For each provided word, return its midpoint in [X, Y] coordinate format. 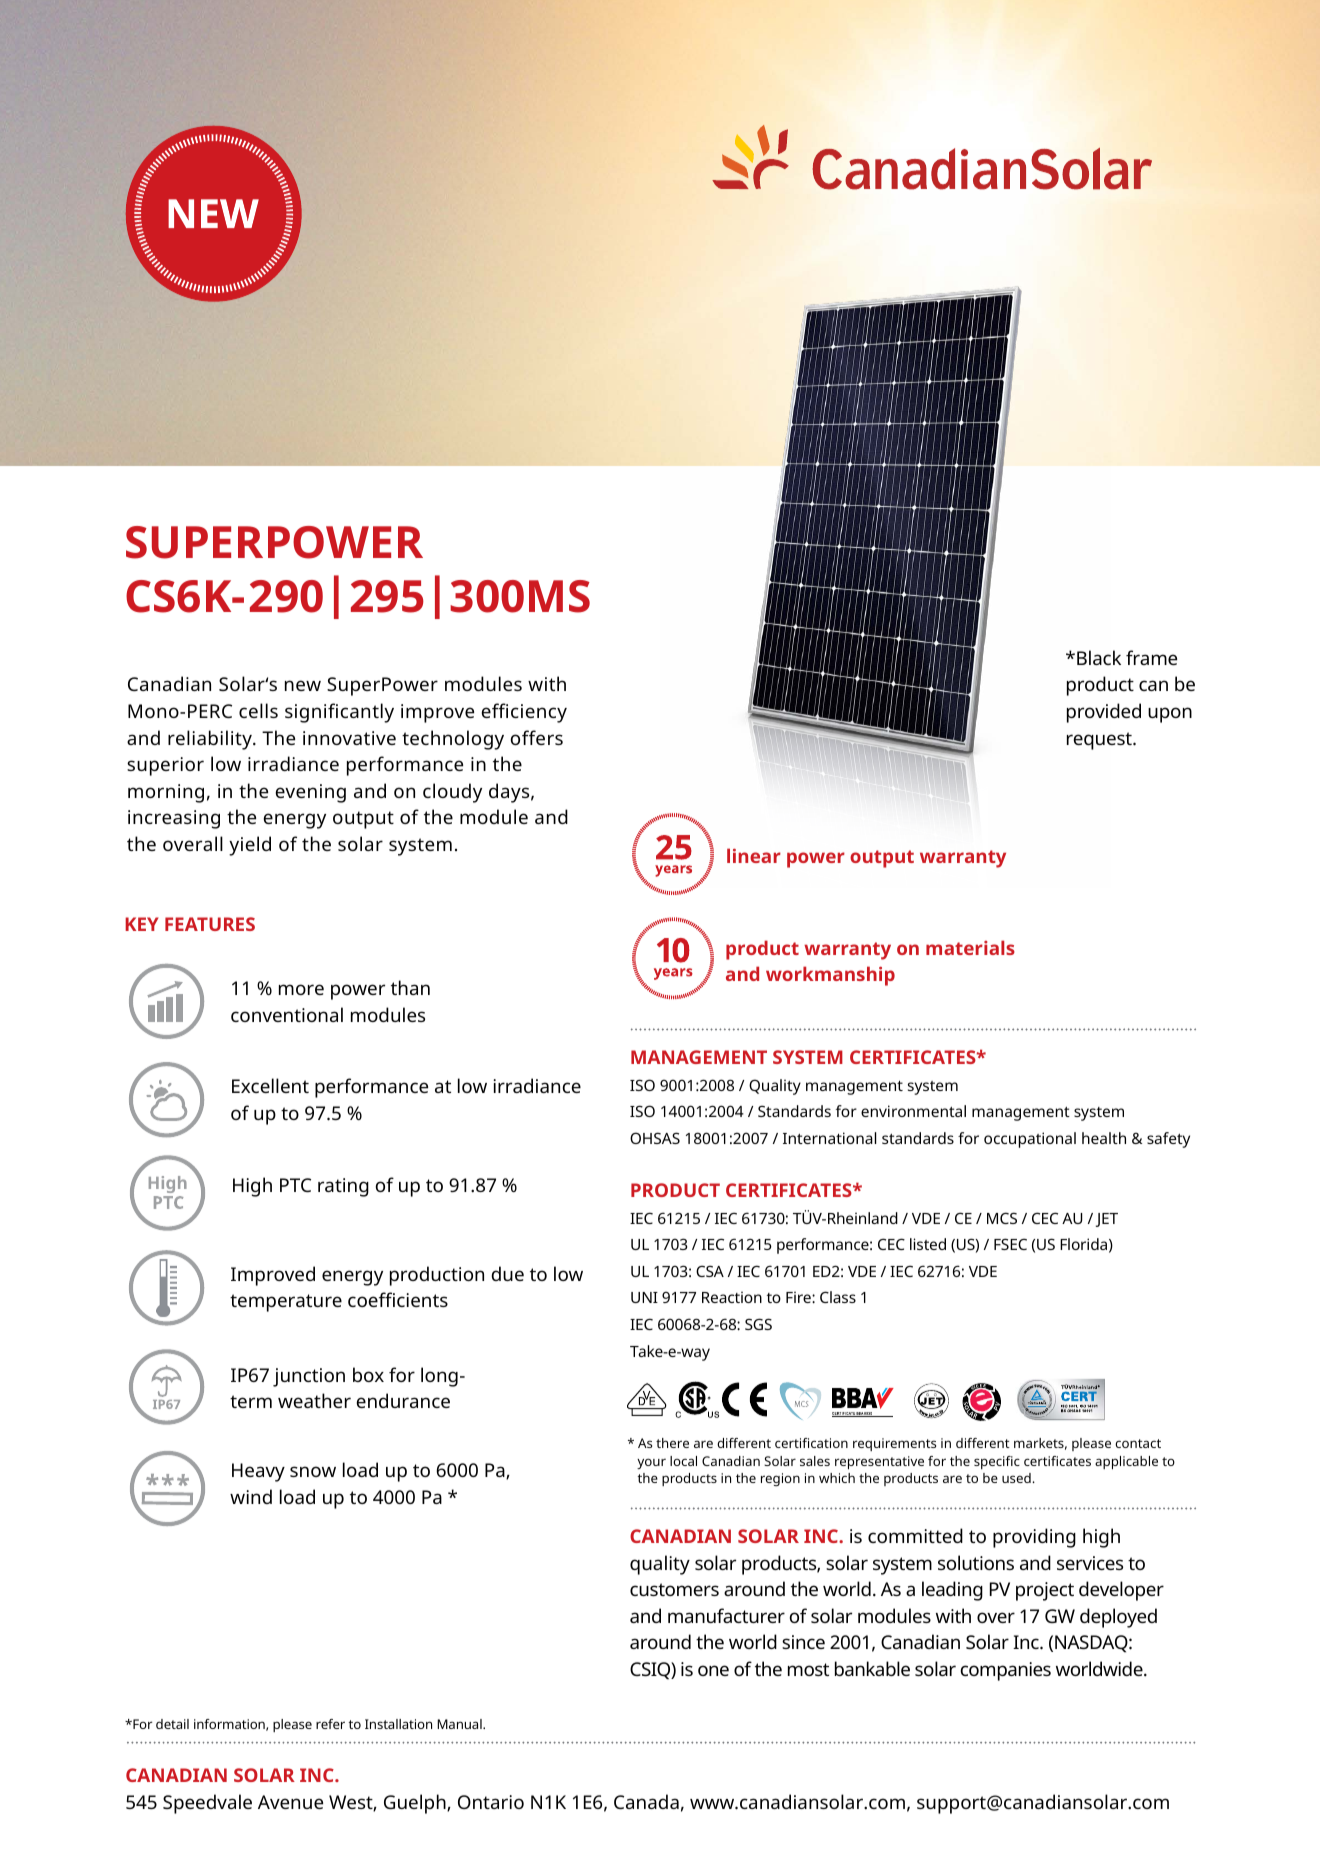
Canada [646, 1801]
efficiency [524, 713]
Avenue [290, 1802]
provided [1104, 713]
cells [258, 710]
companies [1006, 1671]
